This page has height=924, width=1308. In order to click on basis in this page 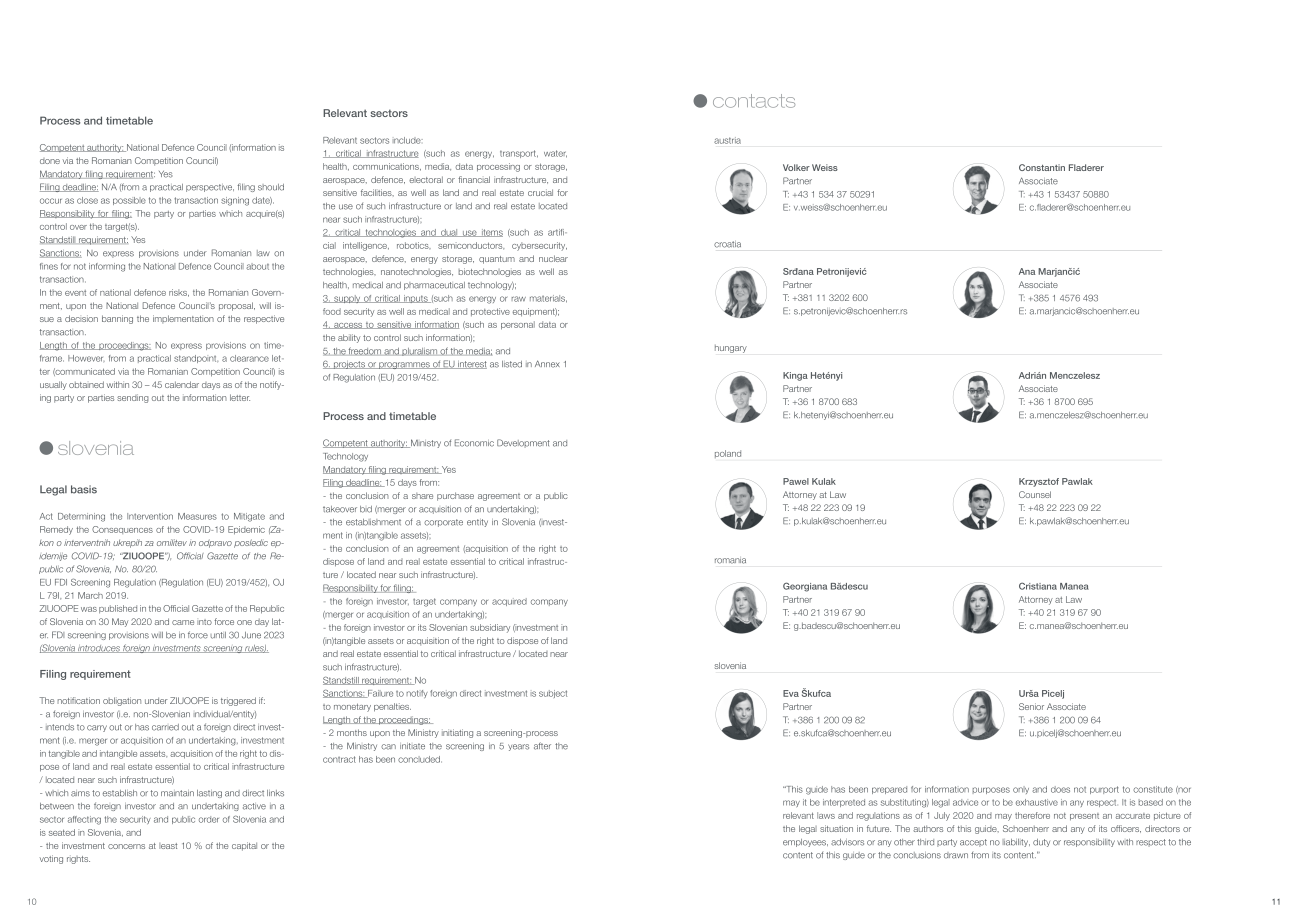, I will do `click(84, 489)`.
